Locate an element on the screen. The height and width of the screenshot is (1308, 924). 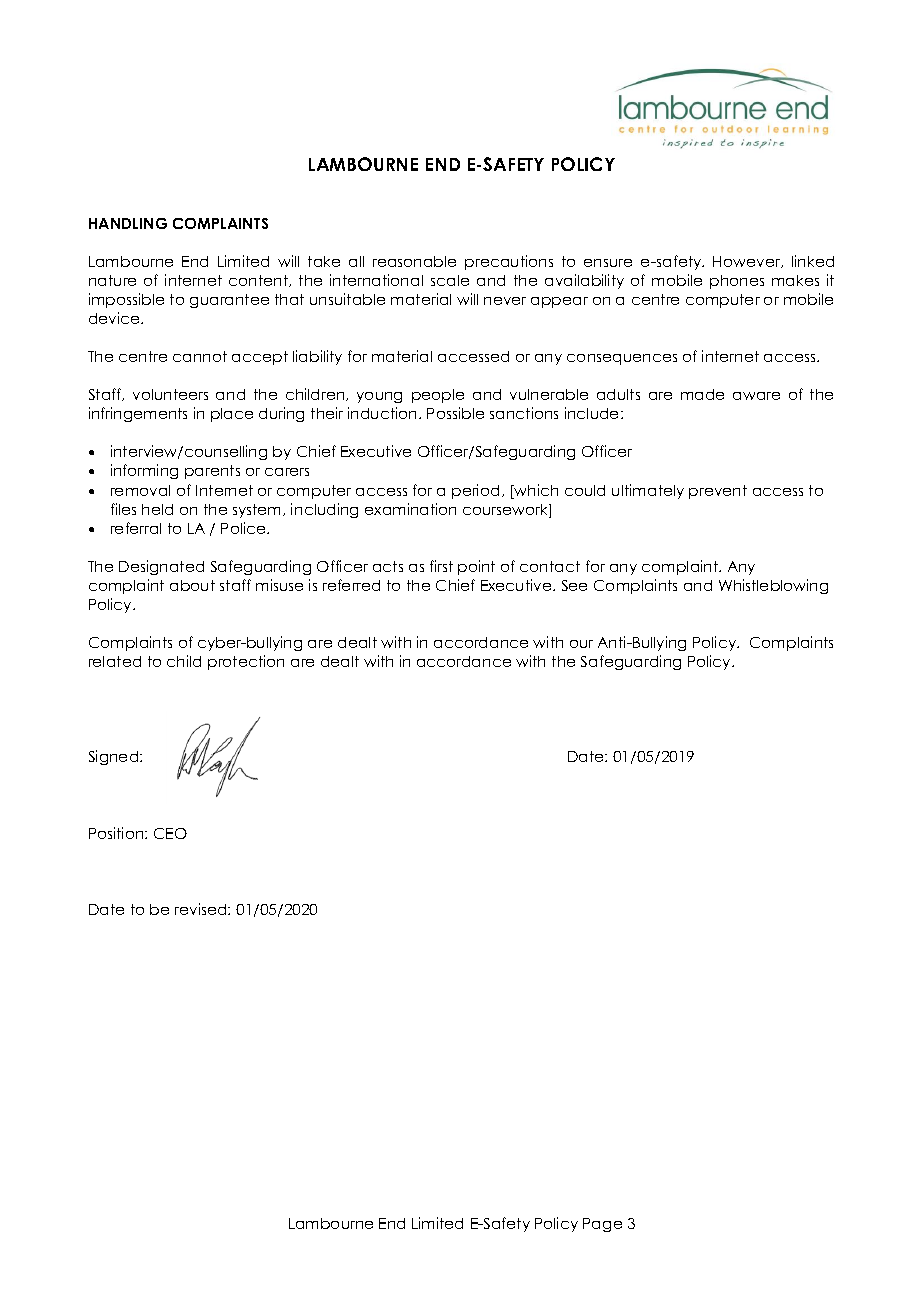
Position is located at coordinates (117, 833).
